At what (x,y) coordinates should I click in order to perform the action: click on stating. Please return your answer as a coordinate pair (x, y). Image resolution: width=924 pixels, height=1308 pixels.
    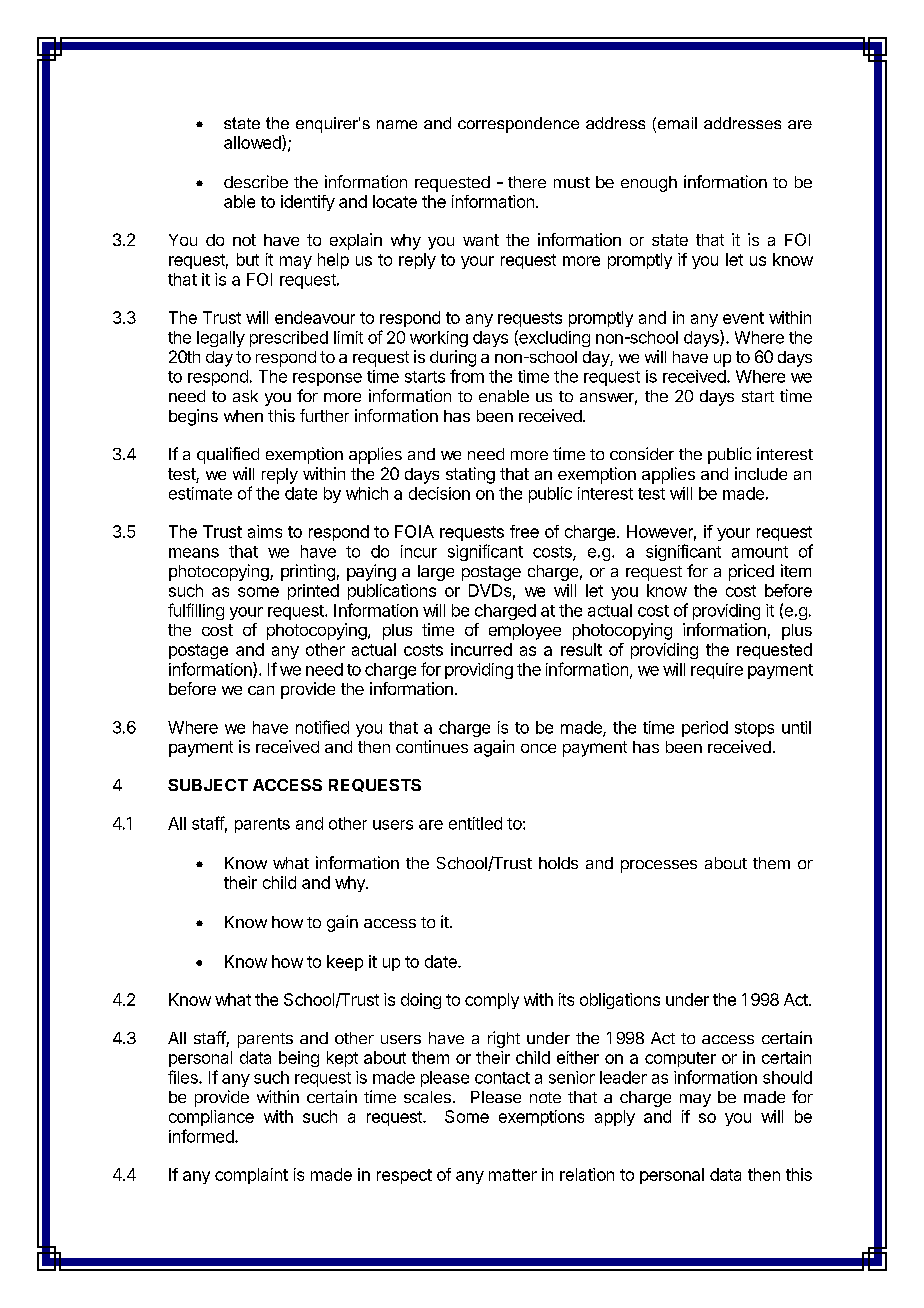
    Looking at the image, I should click on (470, 475).
